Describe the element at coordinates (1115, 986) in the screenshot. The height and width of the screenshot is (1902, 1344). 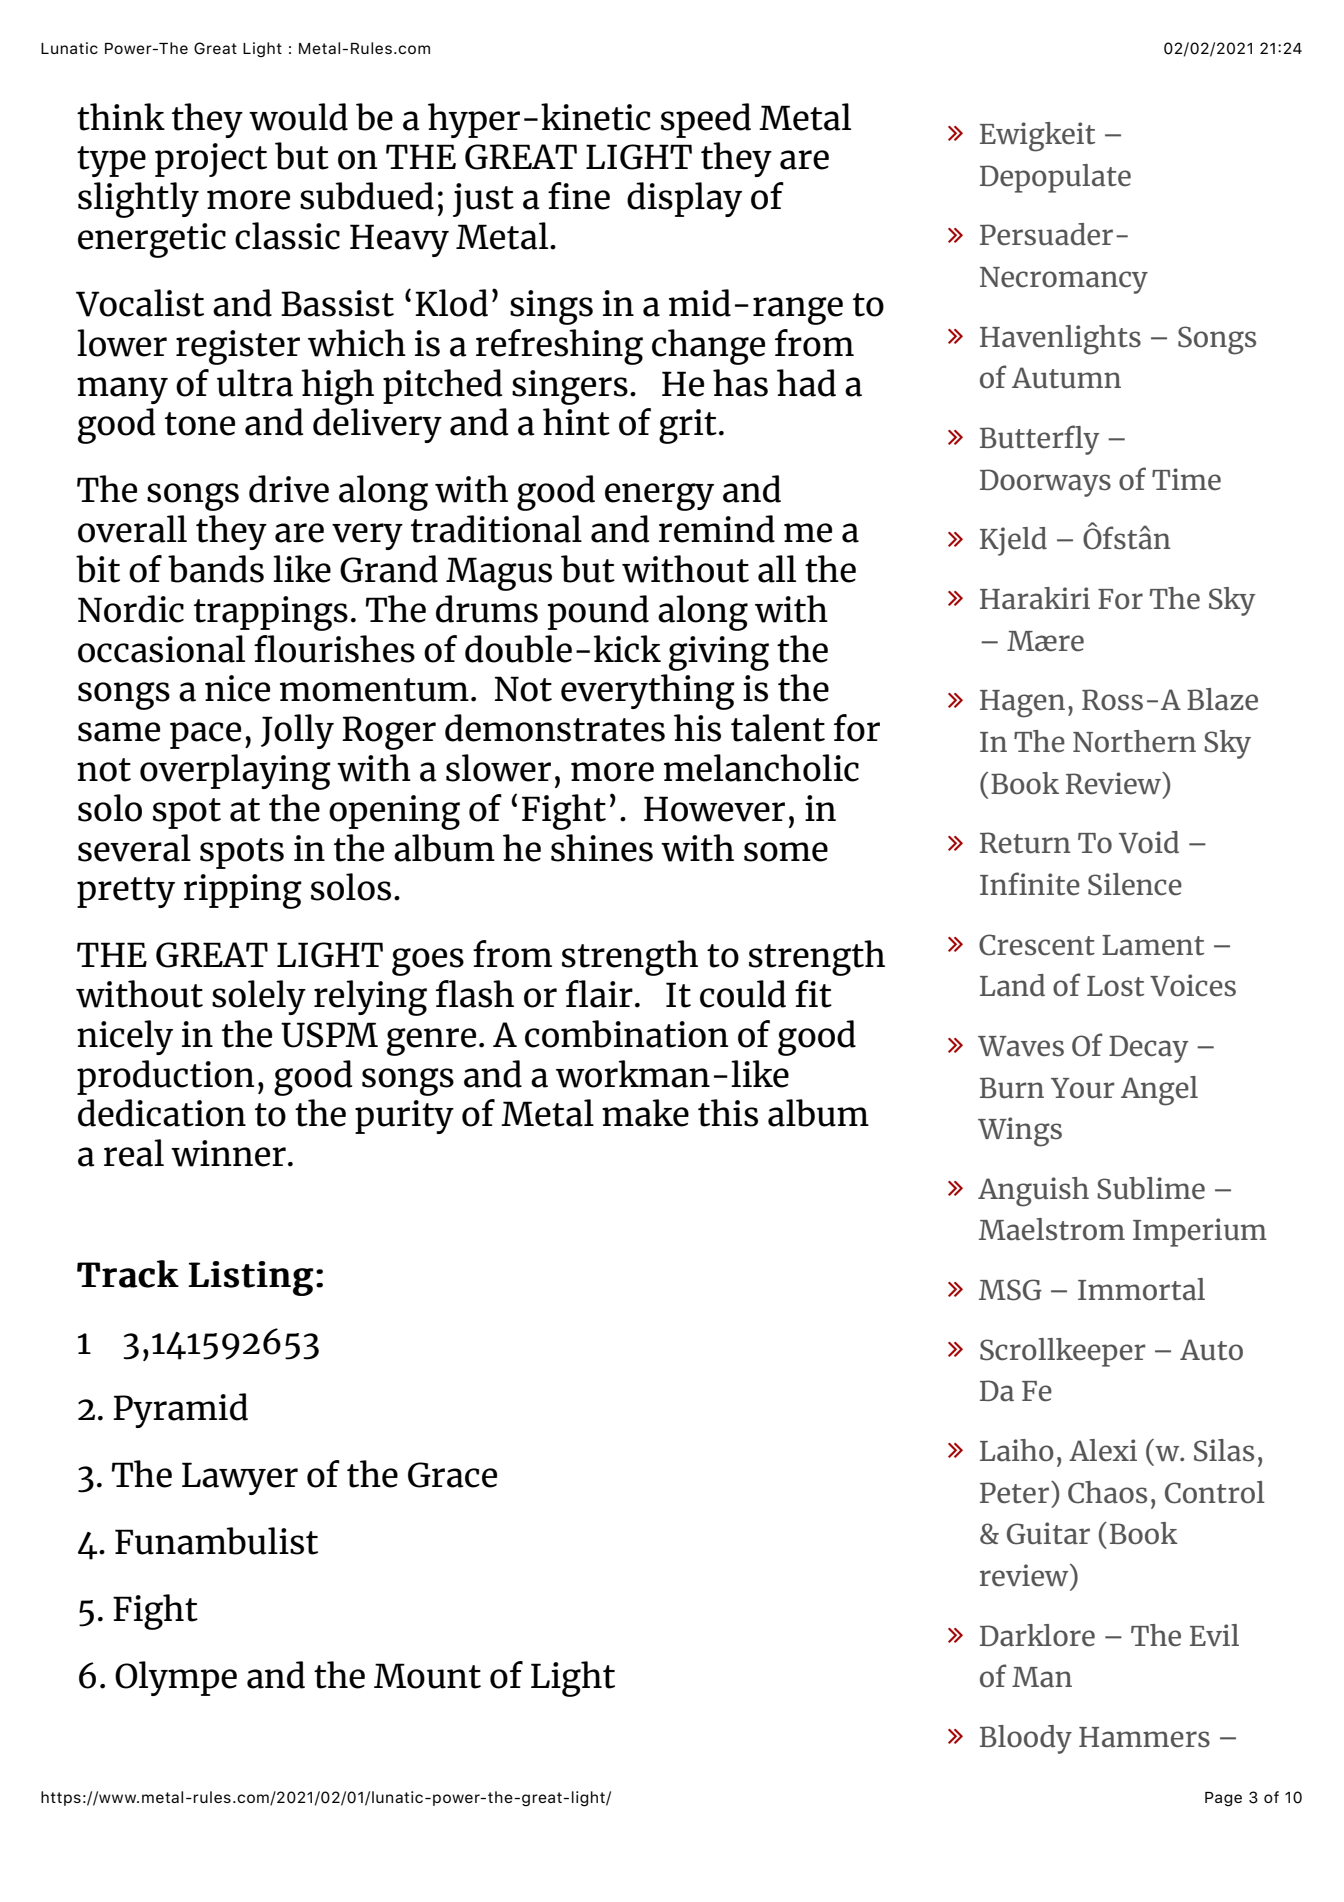
I see `Lost` at that location.
